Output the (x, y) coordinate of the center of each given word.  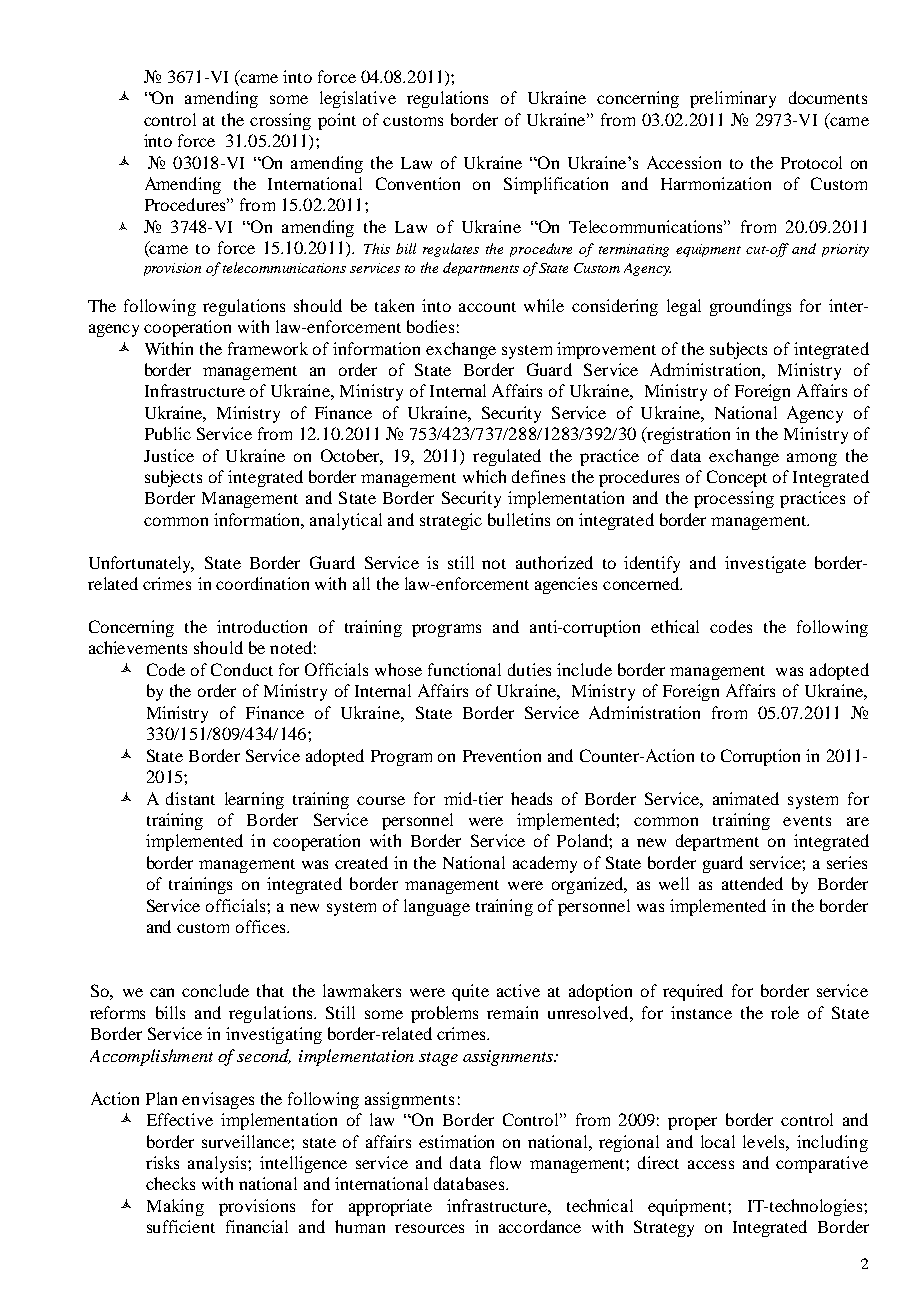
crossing (280, 121)
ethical (675, 626)
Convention (418, 183)
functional (464, 669)
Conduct (242, 669)
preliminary (733, 99)
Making (175, 1207)
